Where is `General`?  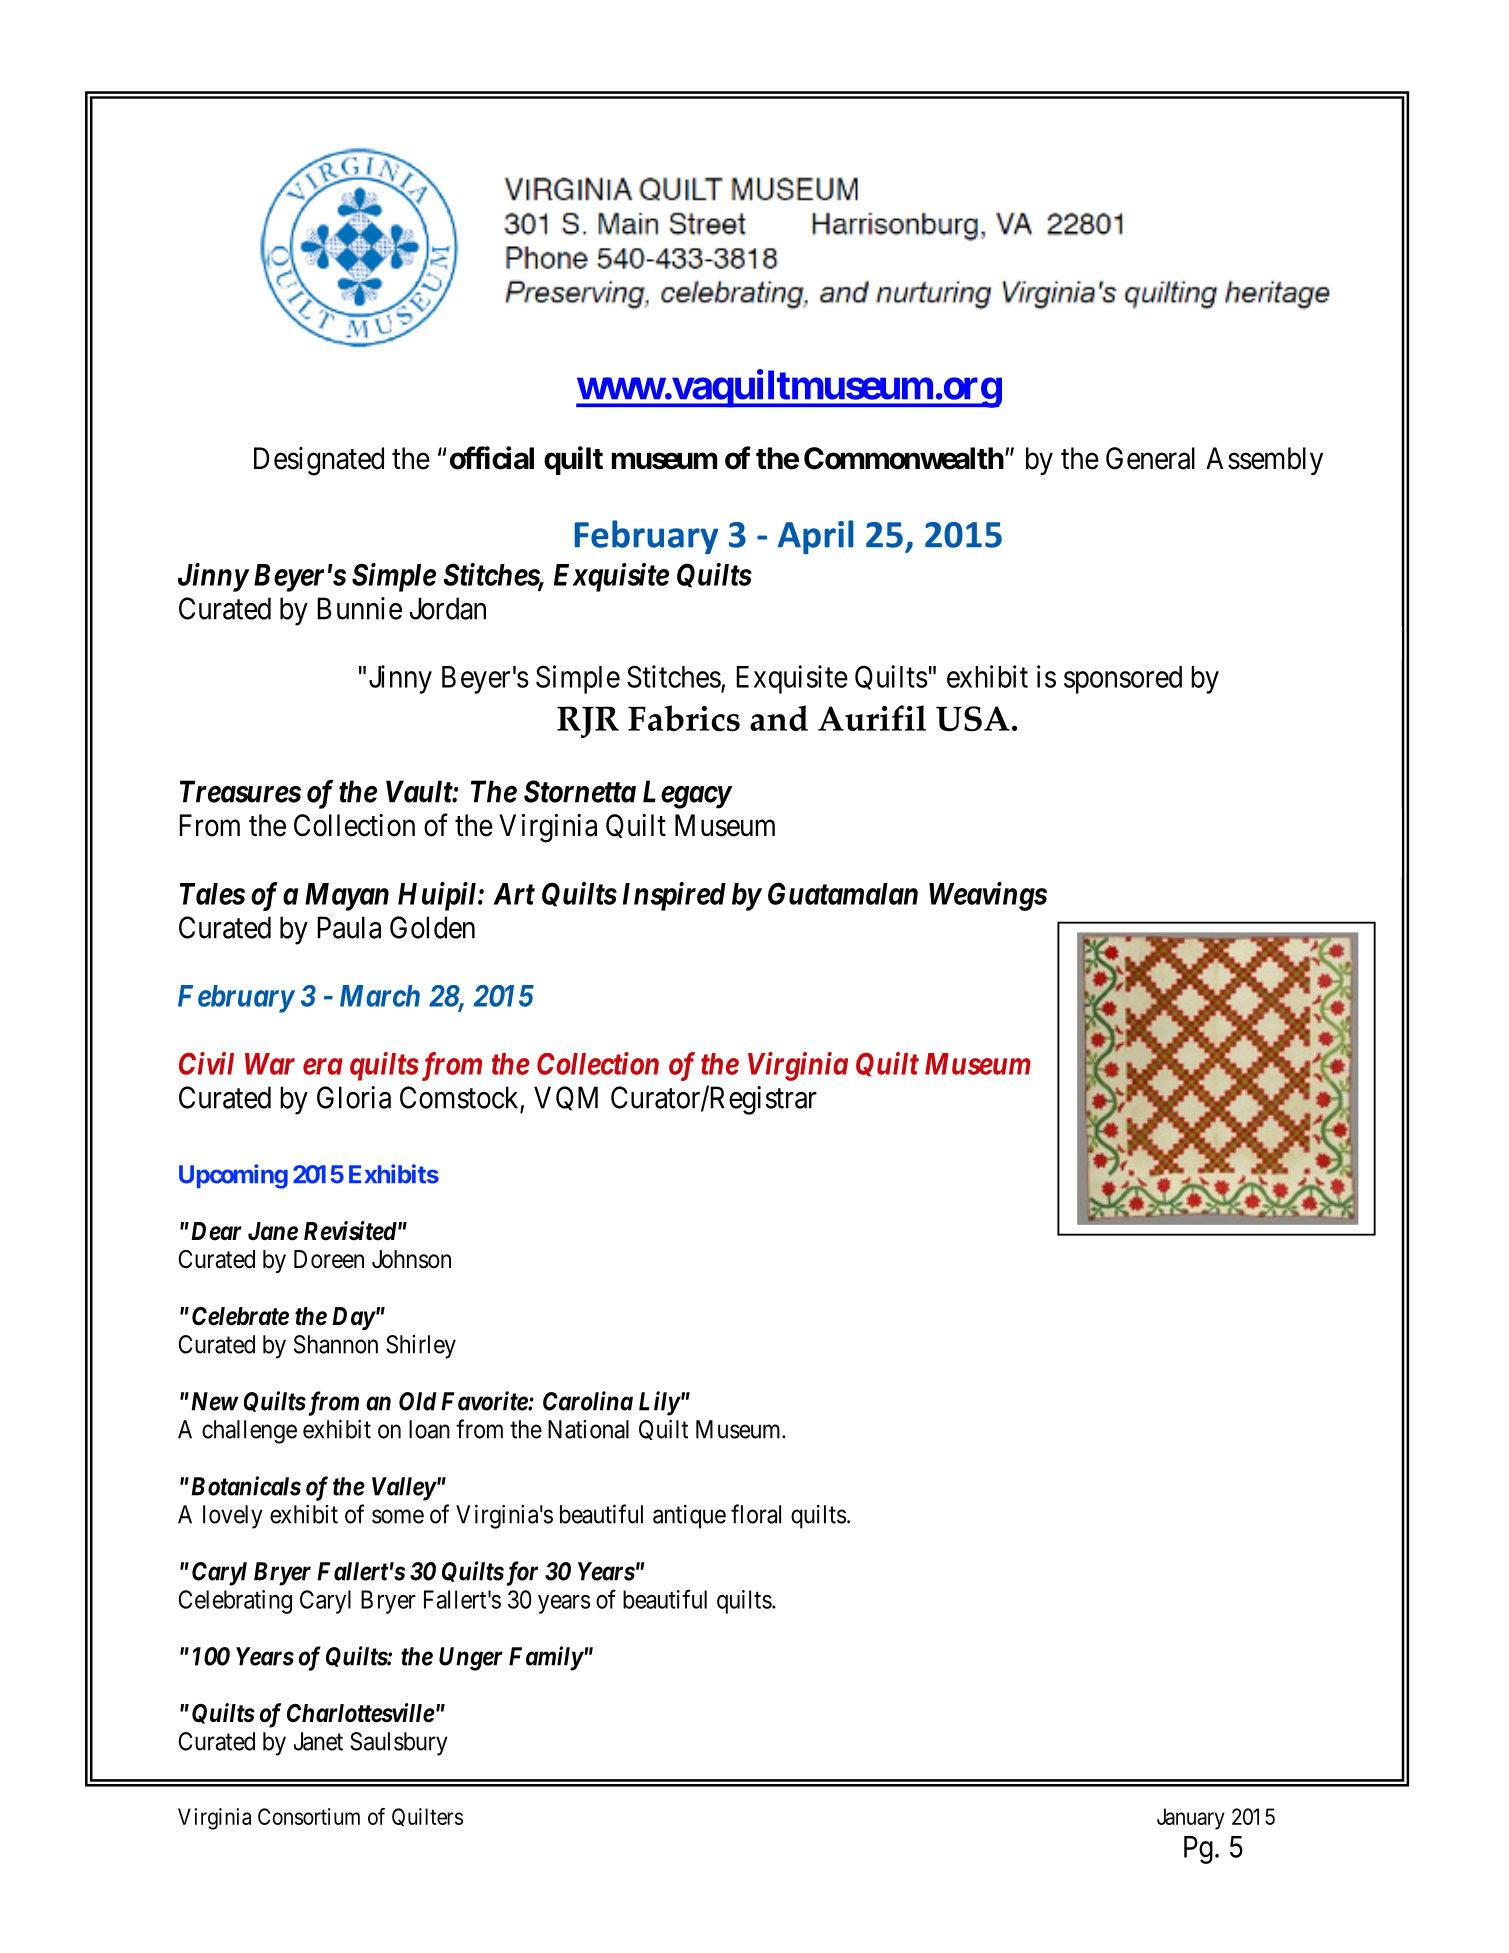
General is located at coordinates (1150, 458).
